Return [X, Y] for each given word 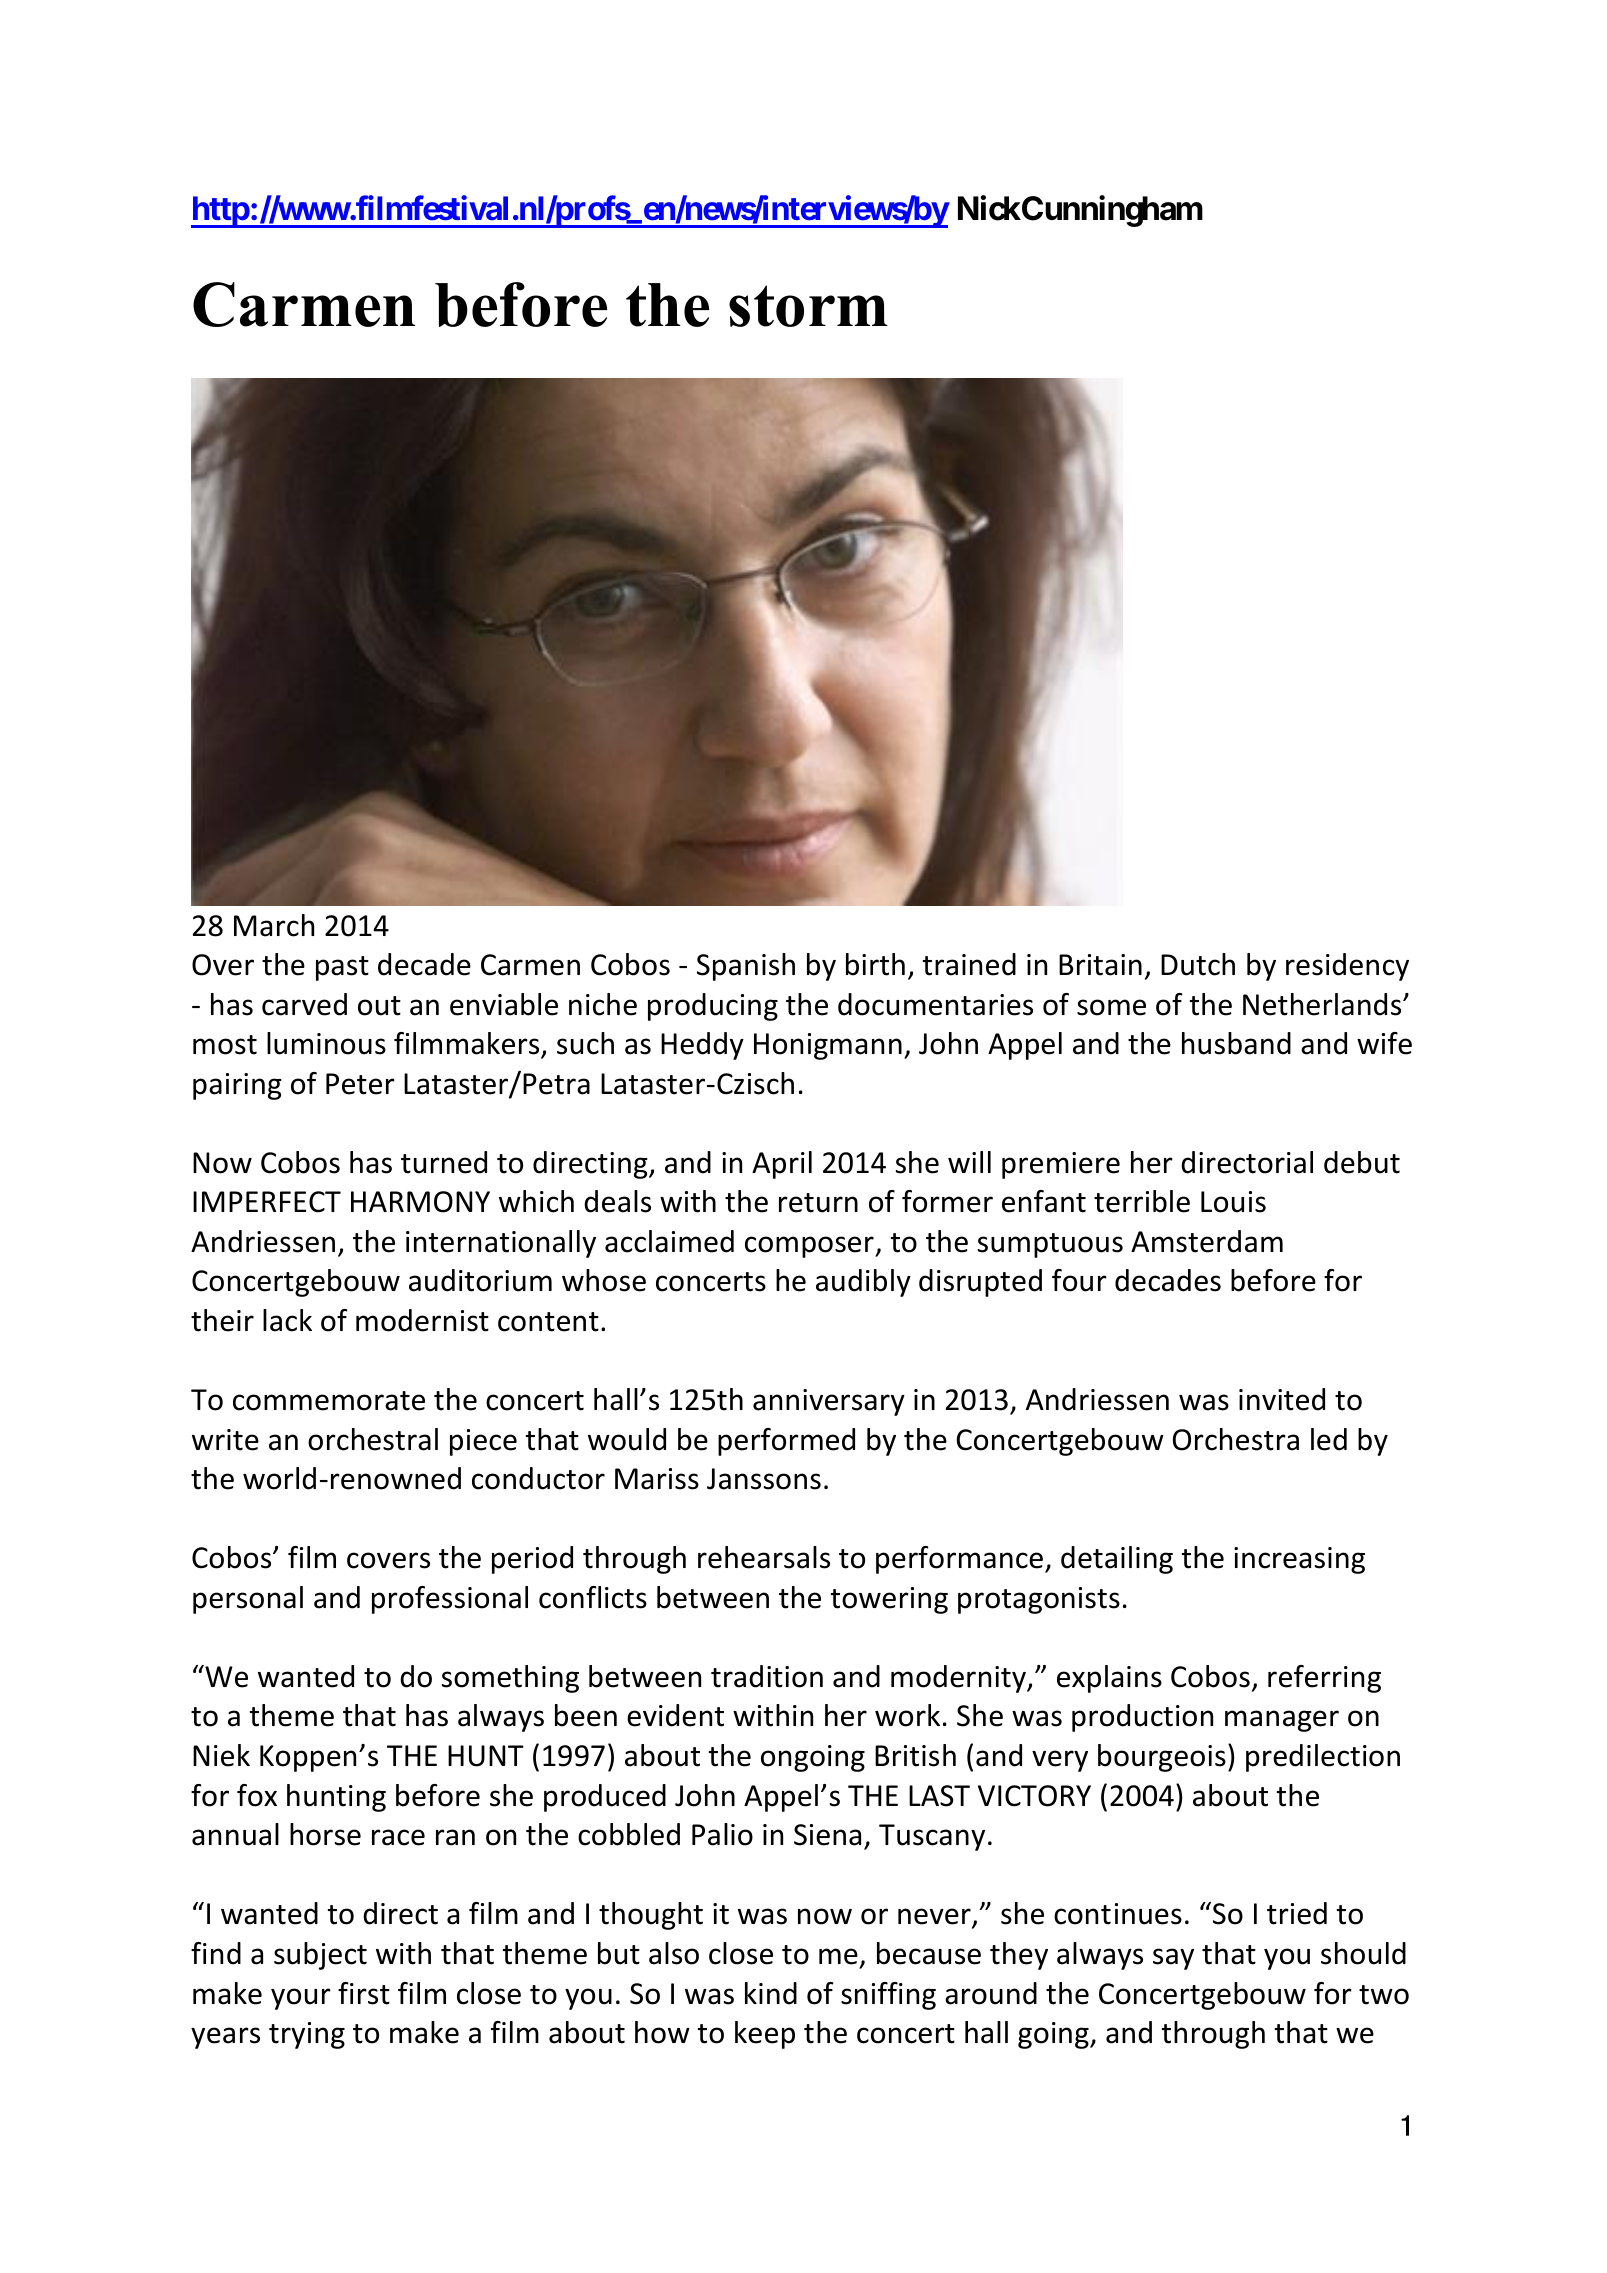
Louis [1233, 1202]
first [364, 1993]
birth [875, 964]
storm [808, 306]
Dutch [1198, 964]
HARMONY [420, 1202]
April [782, 1165]
